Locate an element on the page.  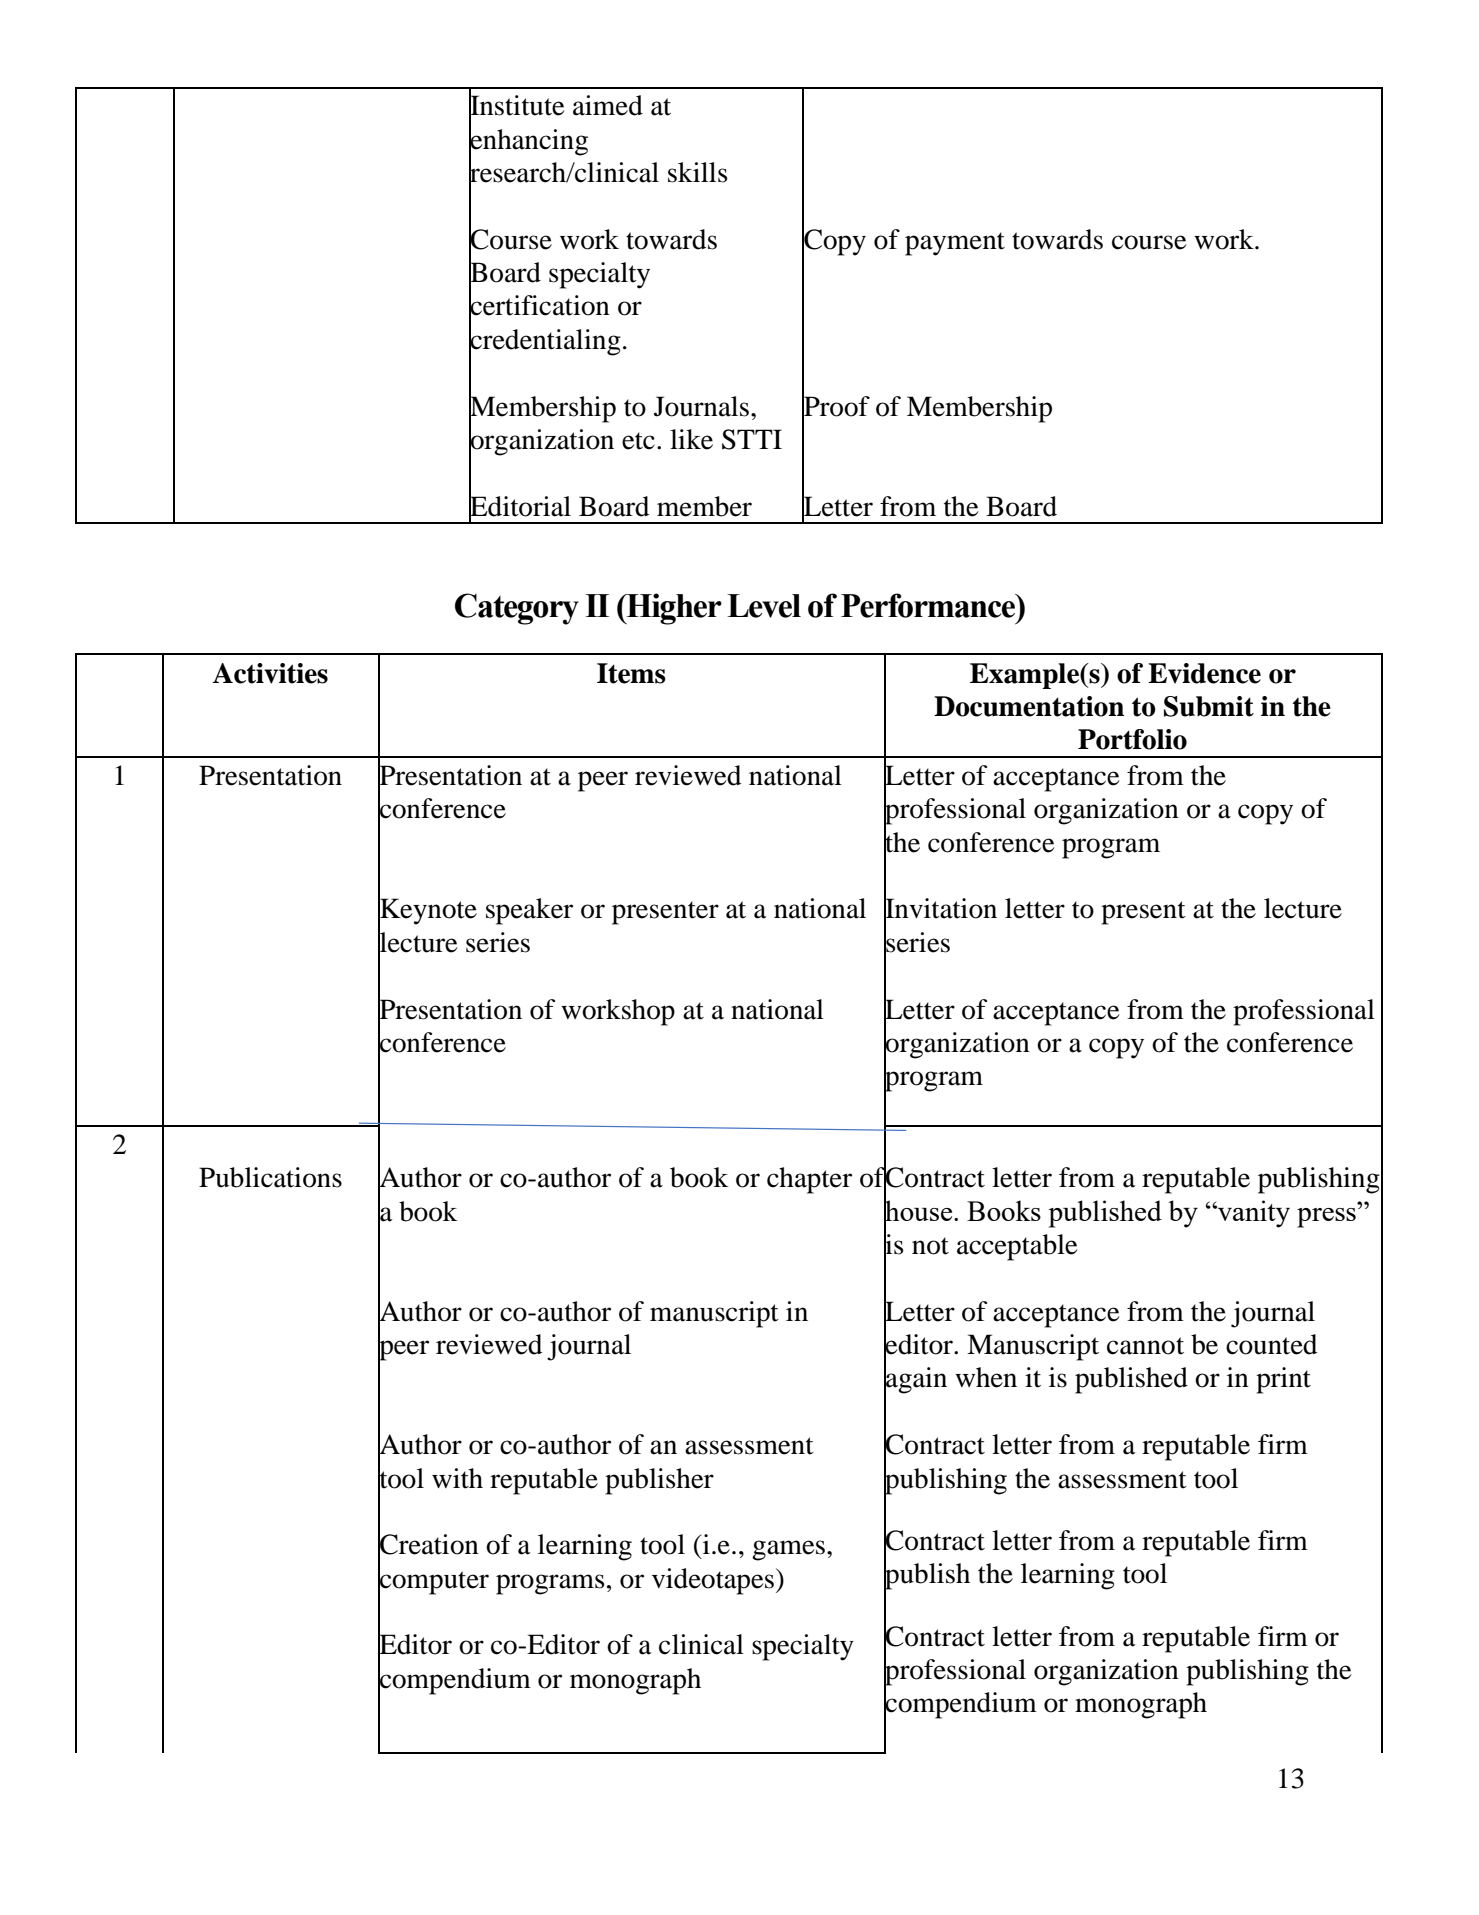
speaker is located at coordinates (529, 911).
